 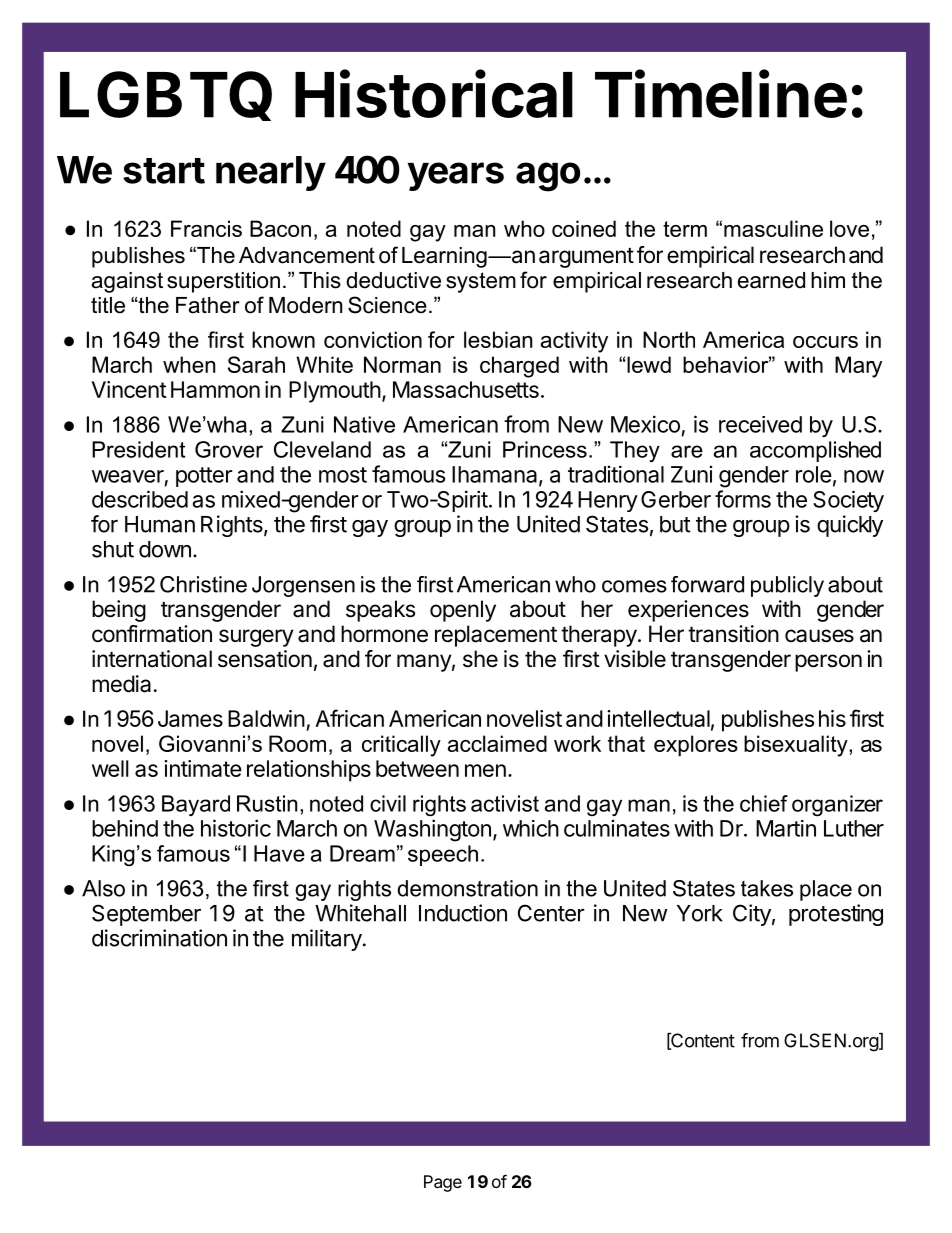 I want to click on September, so click(x=146, y=915).
